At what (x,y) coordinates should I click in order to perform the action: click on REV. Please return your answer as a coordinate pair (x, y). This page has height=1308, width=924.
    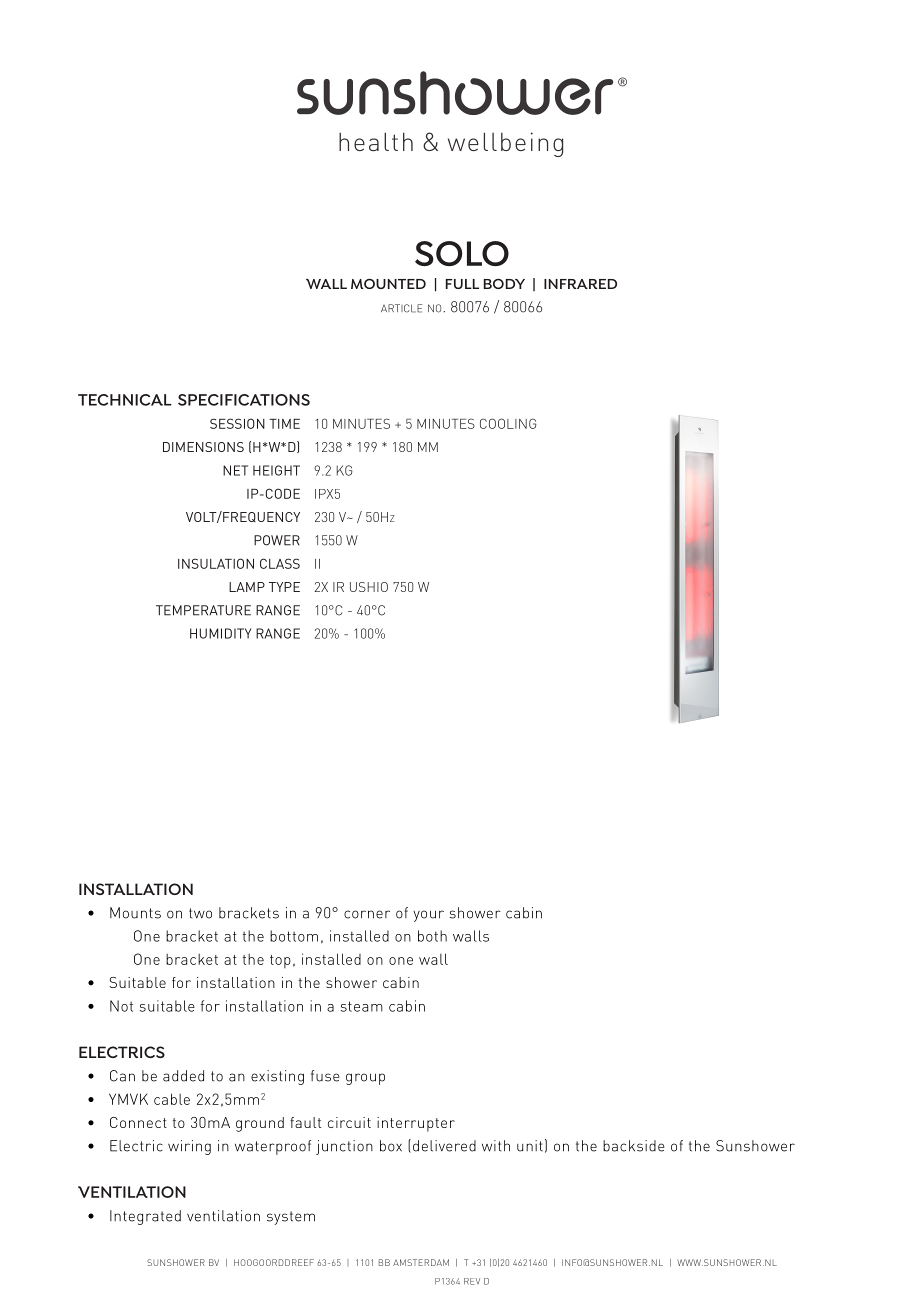
    Looking at the image, I should click on (472, 1281).
